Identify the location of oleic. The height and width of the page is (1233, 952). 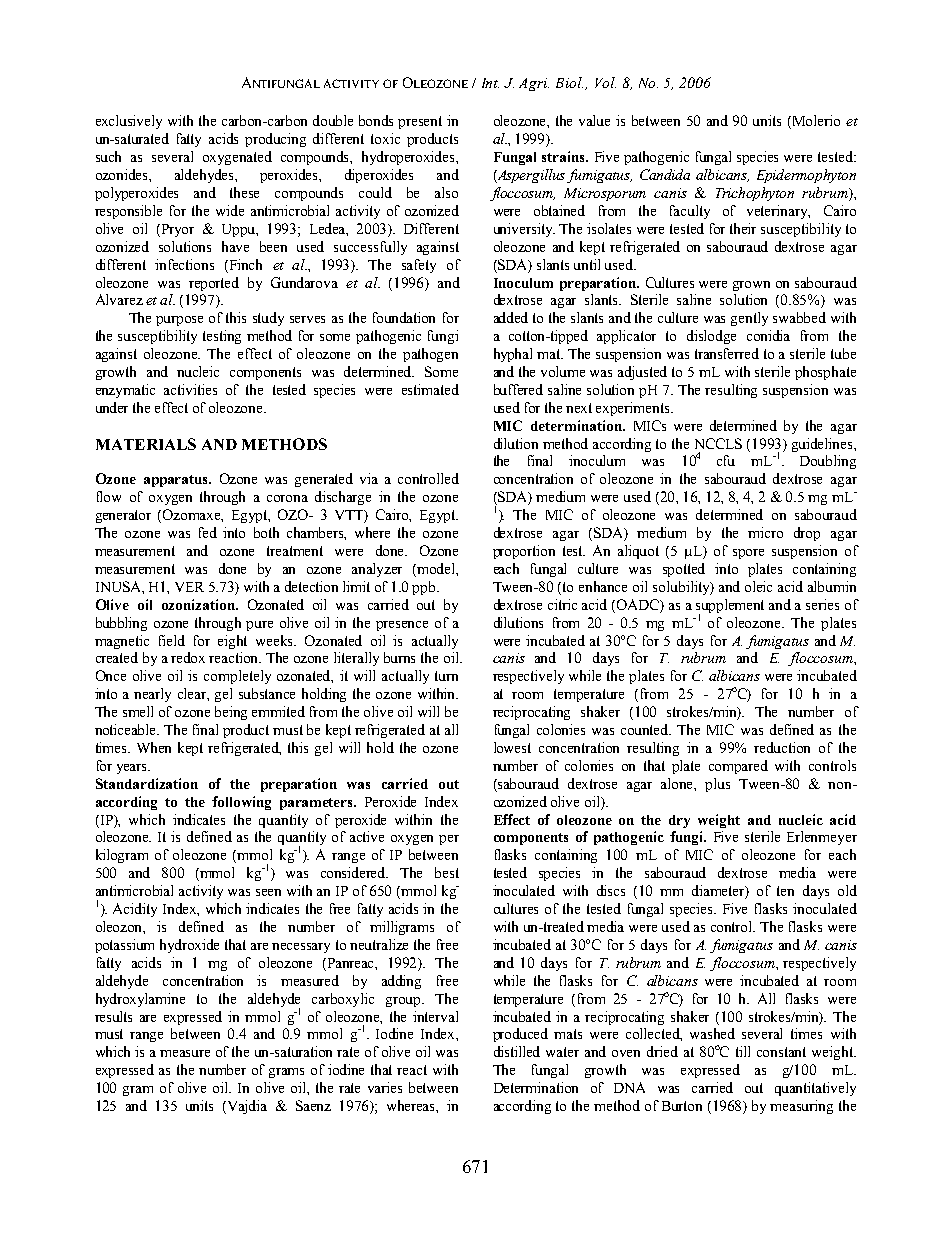
(758, 586).
